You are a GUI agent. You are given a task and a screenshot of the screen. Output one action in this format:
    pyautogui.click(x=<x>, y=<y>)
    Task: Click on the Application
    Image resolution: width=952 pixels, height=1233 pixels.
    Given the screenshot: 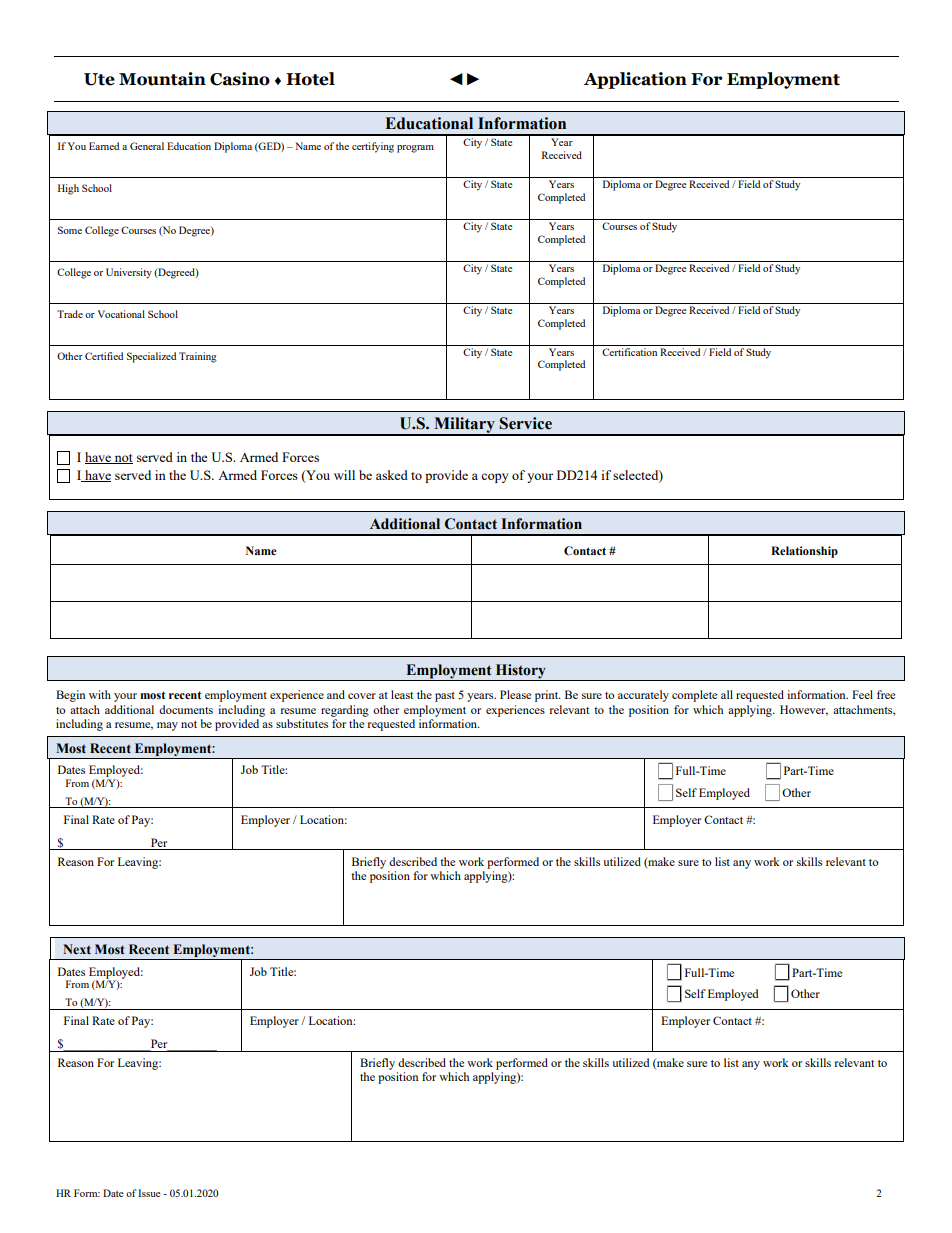 What is the action you would take?
    pyautogui.click(x=635, y=80)
